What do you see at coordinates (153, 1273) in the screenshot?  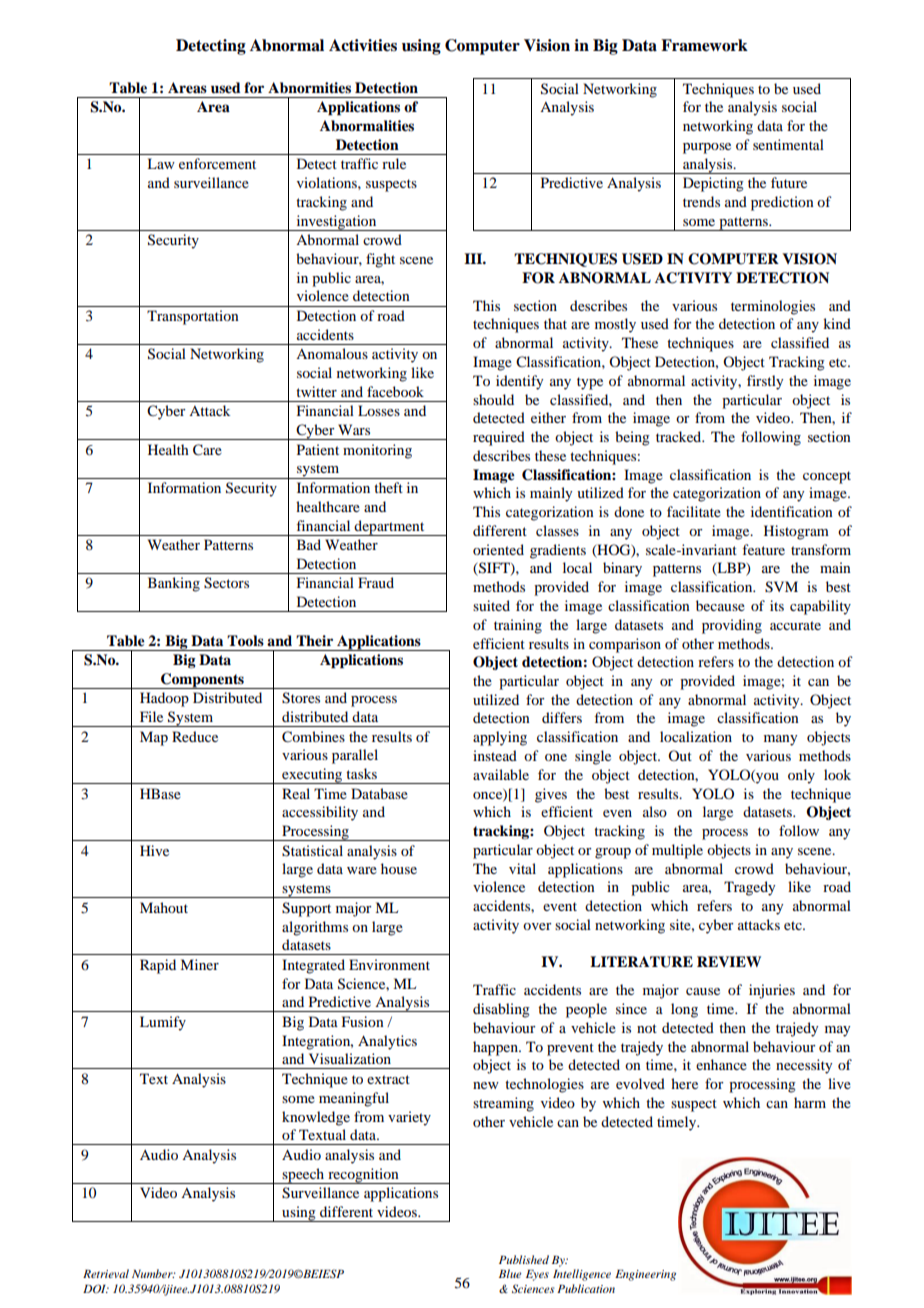 I see `Number` at bounding box center [153, 1273].
